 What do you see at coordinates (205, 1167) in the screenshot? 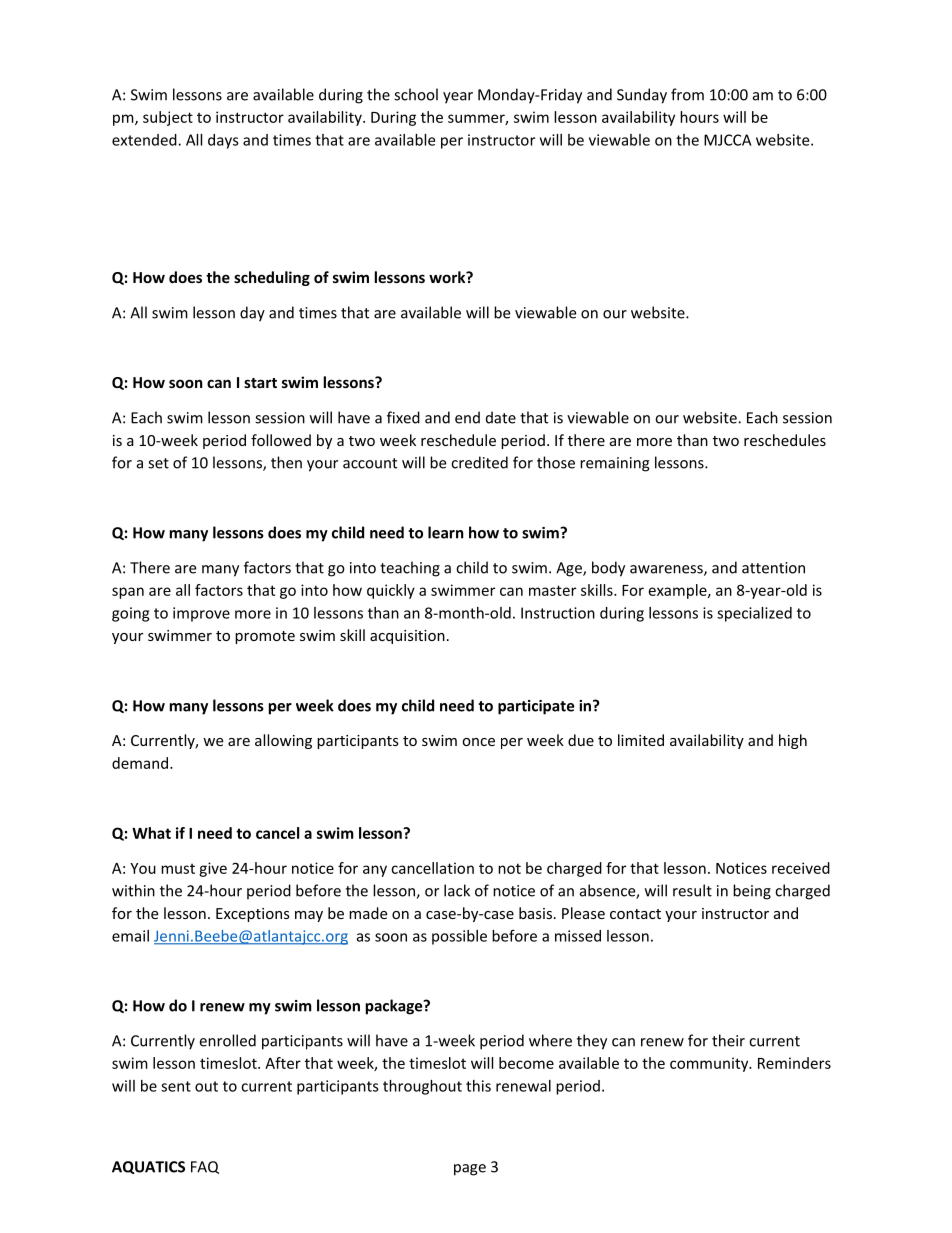
I see `FAQ` at bounding box center [205, 1167].
